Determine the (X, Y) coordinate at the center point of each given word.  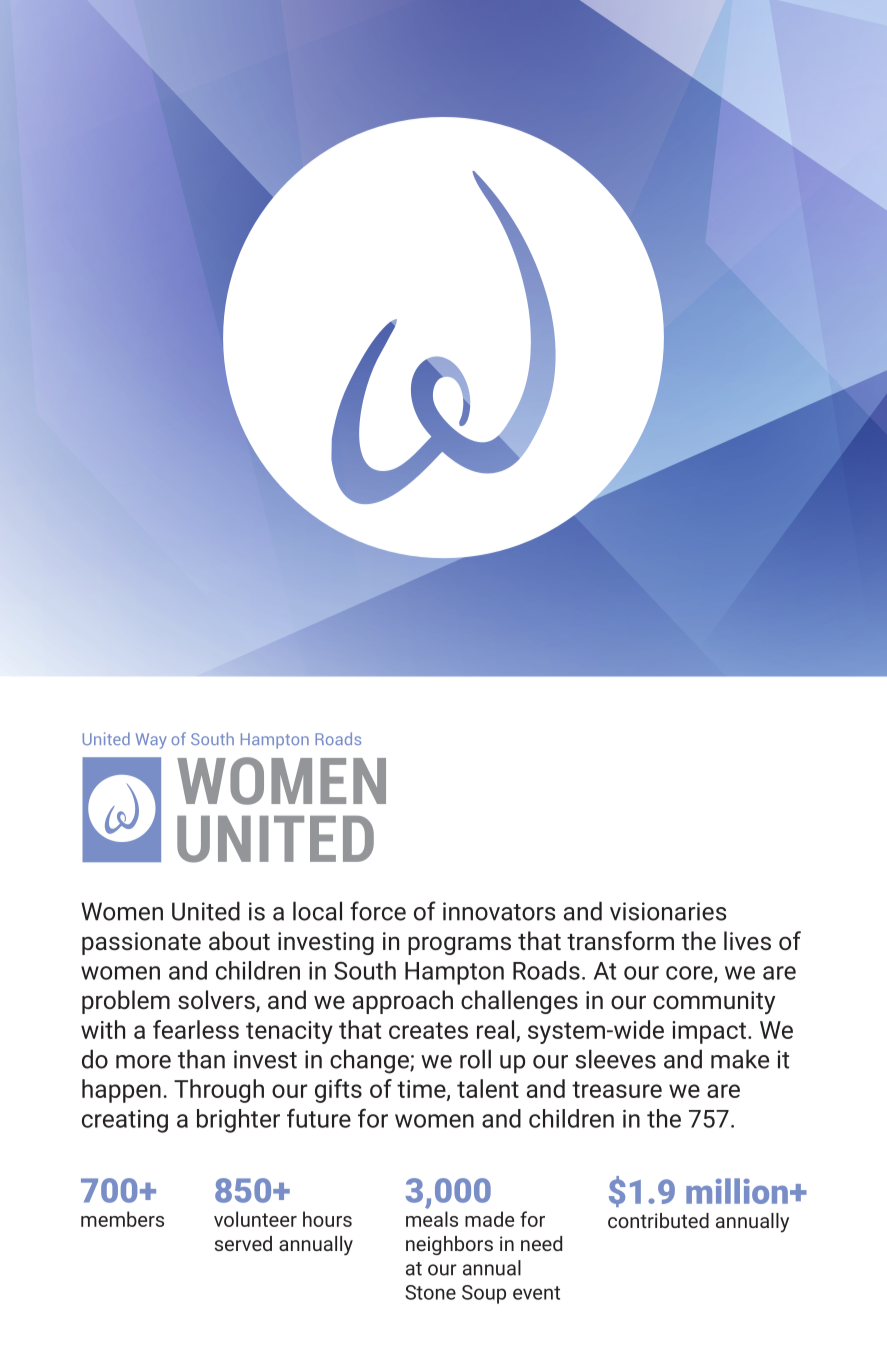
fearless (196, 1029)
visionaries (668, 911)
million (737, 1191)
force (378, 911)
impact (709, 1032)
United (206, 911)
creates (428, 1030)
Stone (430, 1292)
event (536, 1293)
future (319, 1118)
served (243, 1243)
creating (125, 1121)
